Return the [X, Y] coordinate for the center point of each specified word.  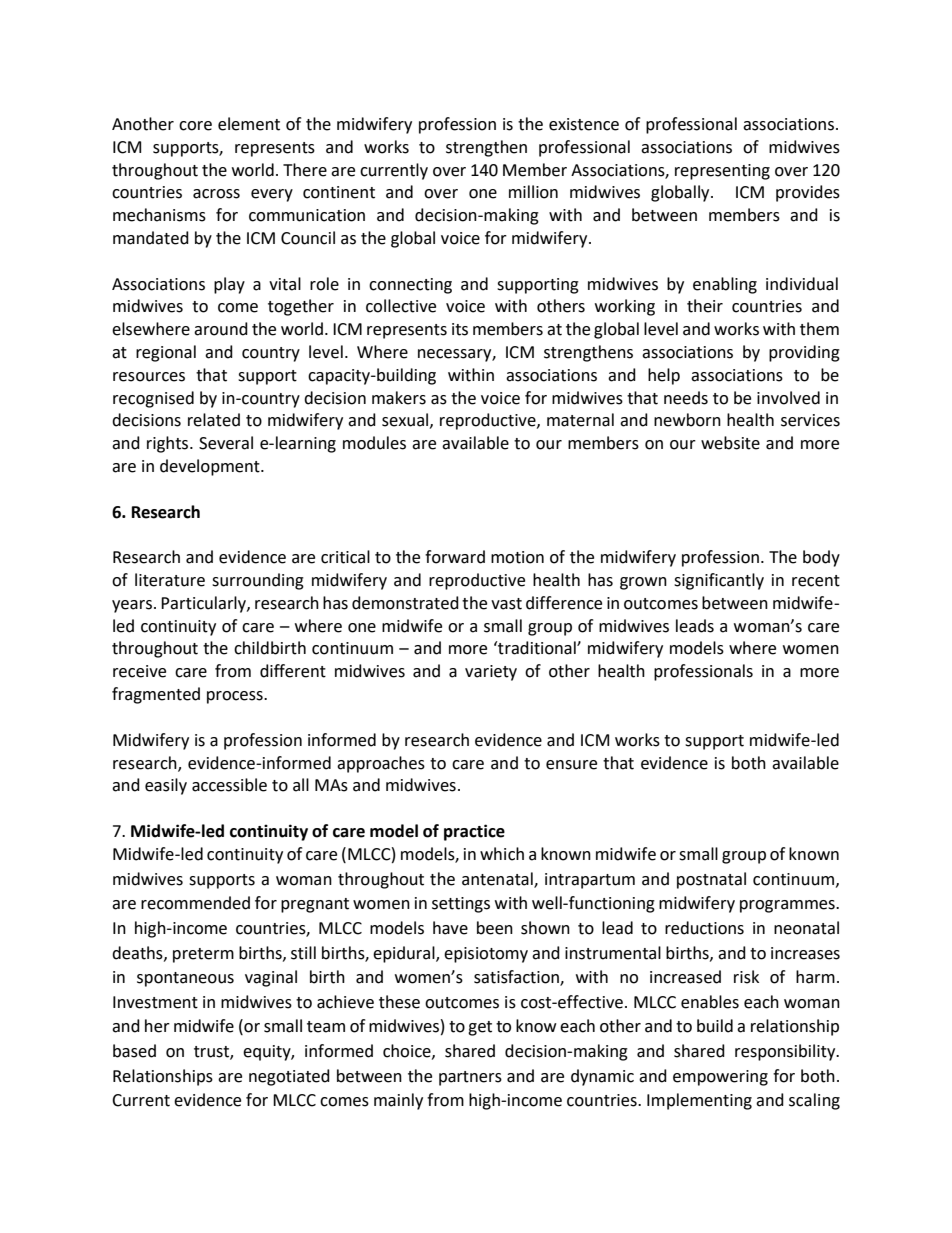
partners [470, 1078]
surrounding [258, 581]
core [195, 126]
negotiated [289, 1077]
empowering [720, 1078]
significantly [719, 581]
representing [722, 172]
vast [506, 604]
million [533, 192]
